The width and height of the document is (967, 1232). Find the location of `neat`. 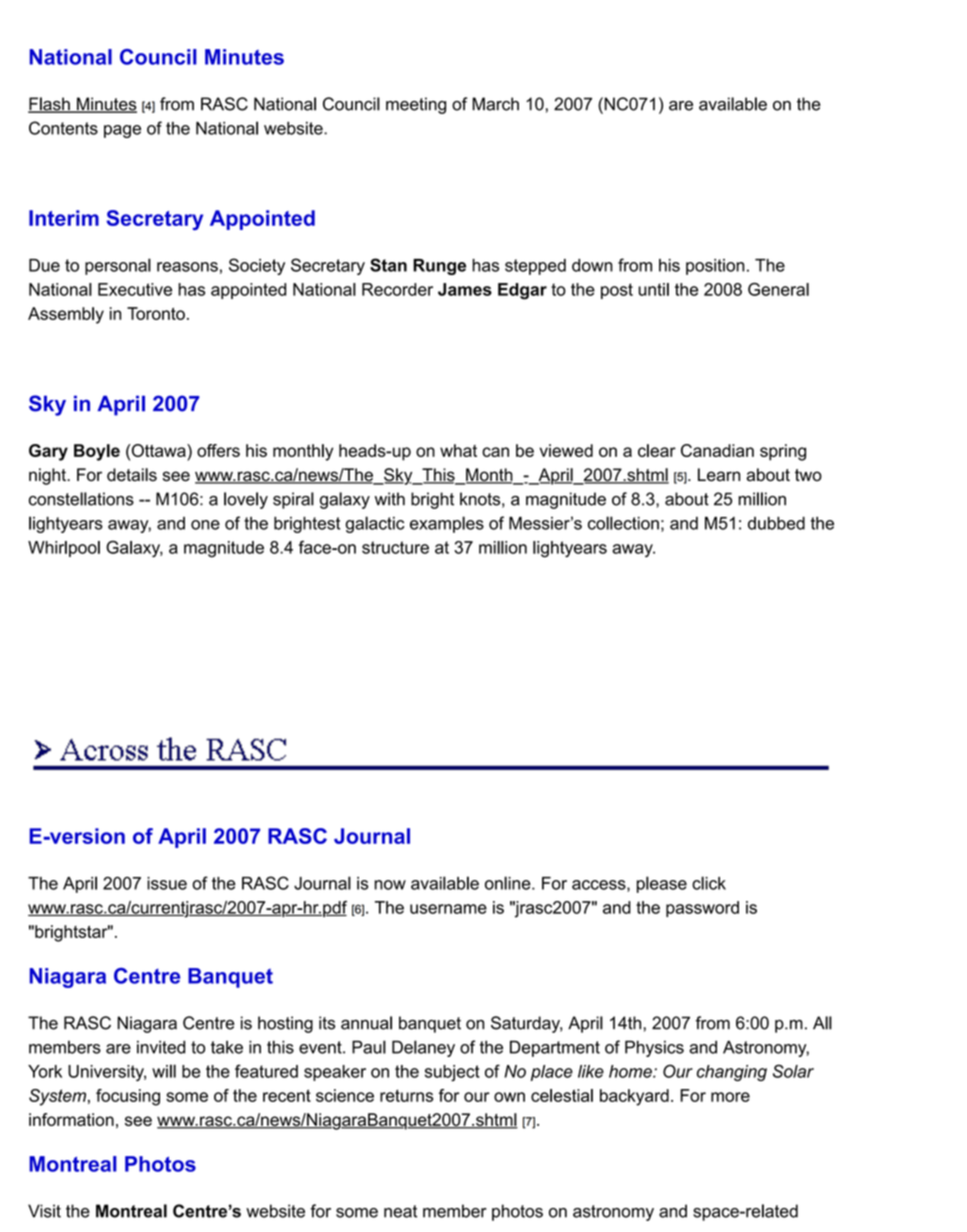

neat is located at coordinates (400, 1211).
